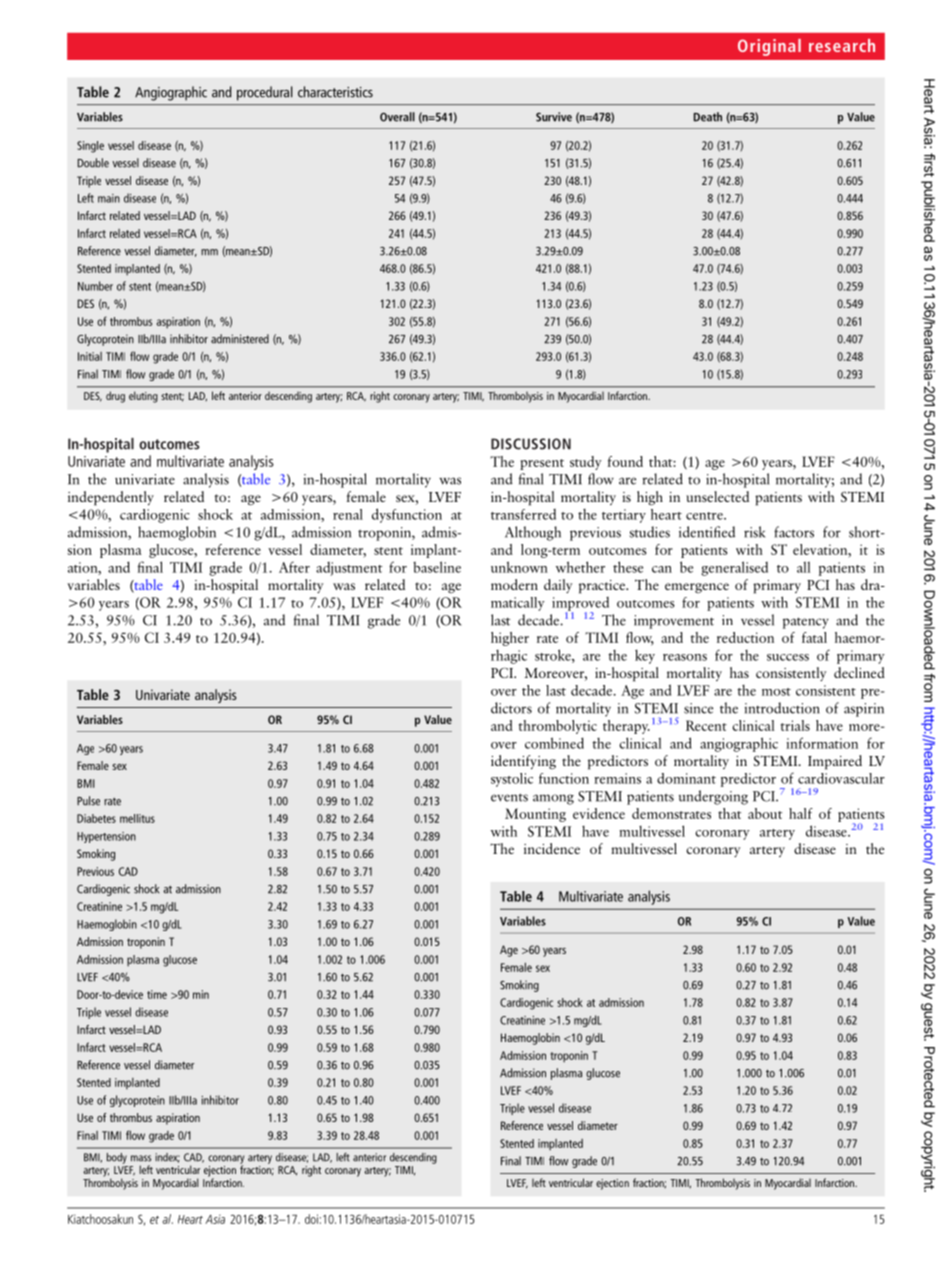  I want to click on index, so click(167, 1158).
